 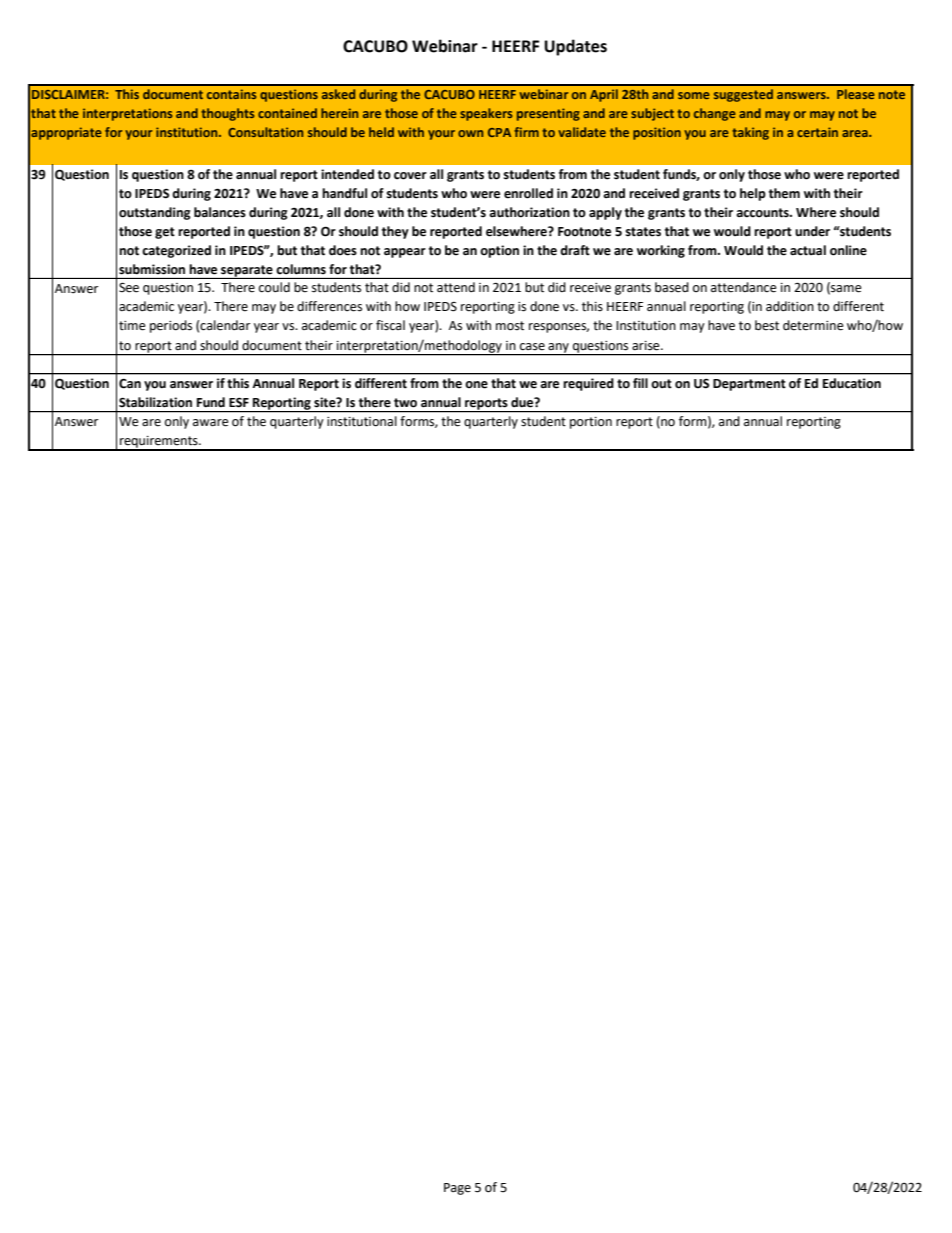 I want to click on suggested, so click(x=743, y=95).
